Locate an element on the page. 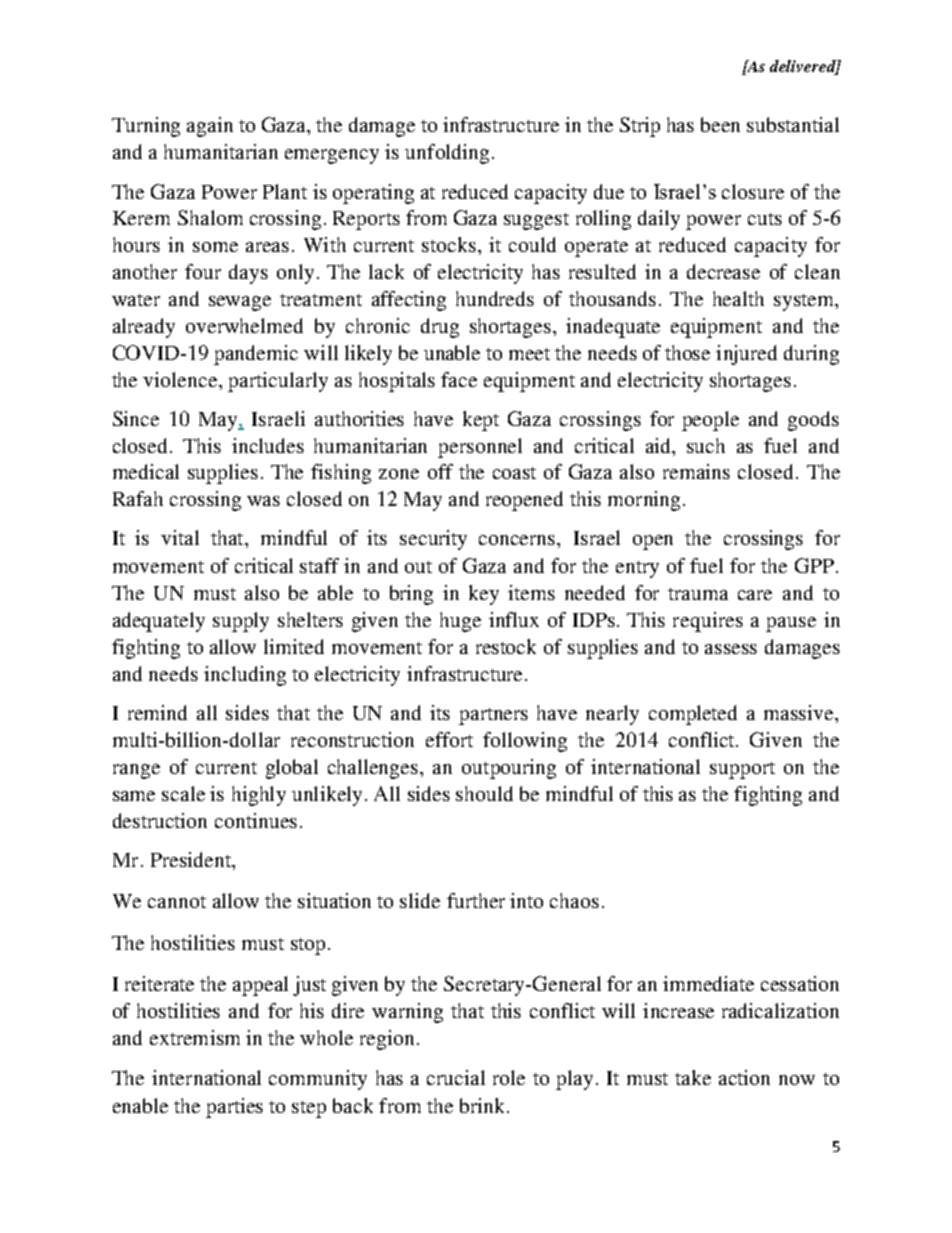 The width and height of the image is (952, 1233). unfolding is located at coordinates (447, 154).
